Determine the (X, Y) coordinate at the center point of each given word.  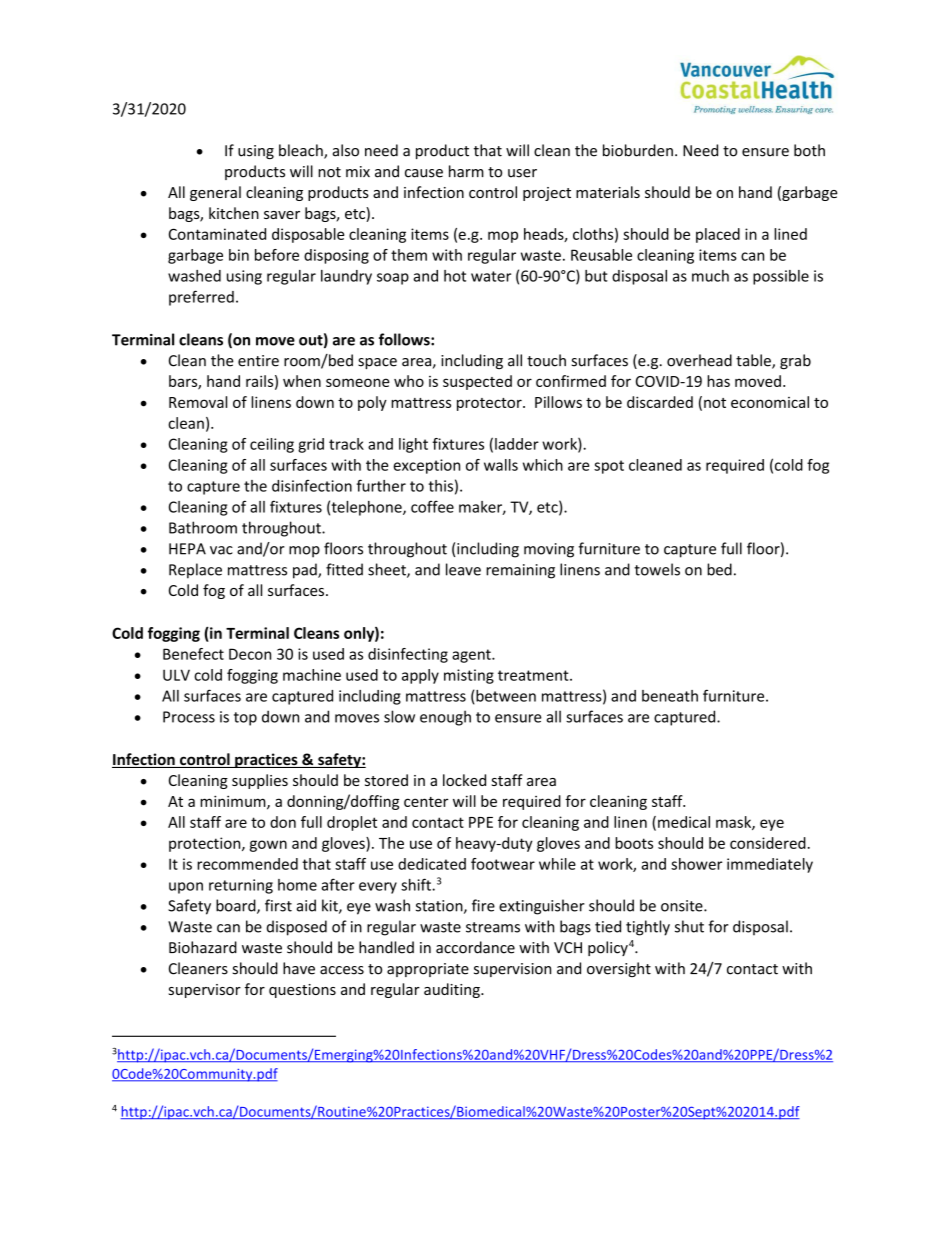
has (718, 381)
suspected (477, 382)
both (809, 150)
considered (768, 843)
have (299, 968)
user (522, 173)
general (215, 193)
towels (657, 569)
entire (258, 361)
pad (306, 571)
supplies (260, 781)
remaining (520, 571)
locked (464, 780)
